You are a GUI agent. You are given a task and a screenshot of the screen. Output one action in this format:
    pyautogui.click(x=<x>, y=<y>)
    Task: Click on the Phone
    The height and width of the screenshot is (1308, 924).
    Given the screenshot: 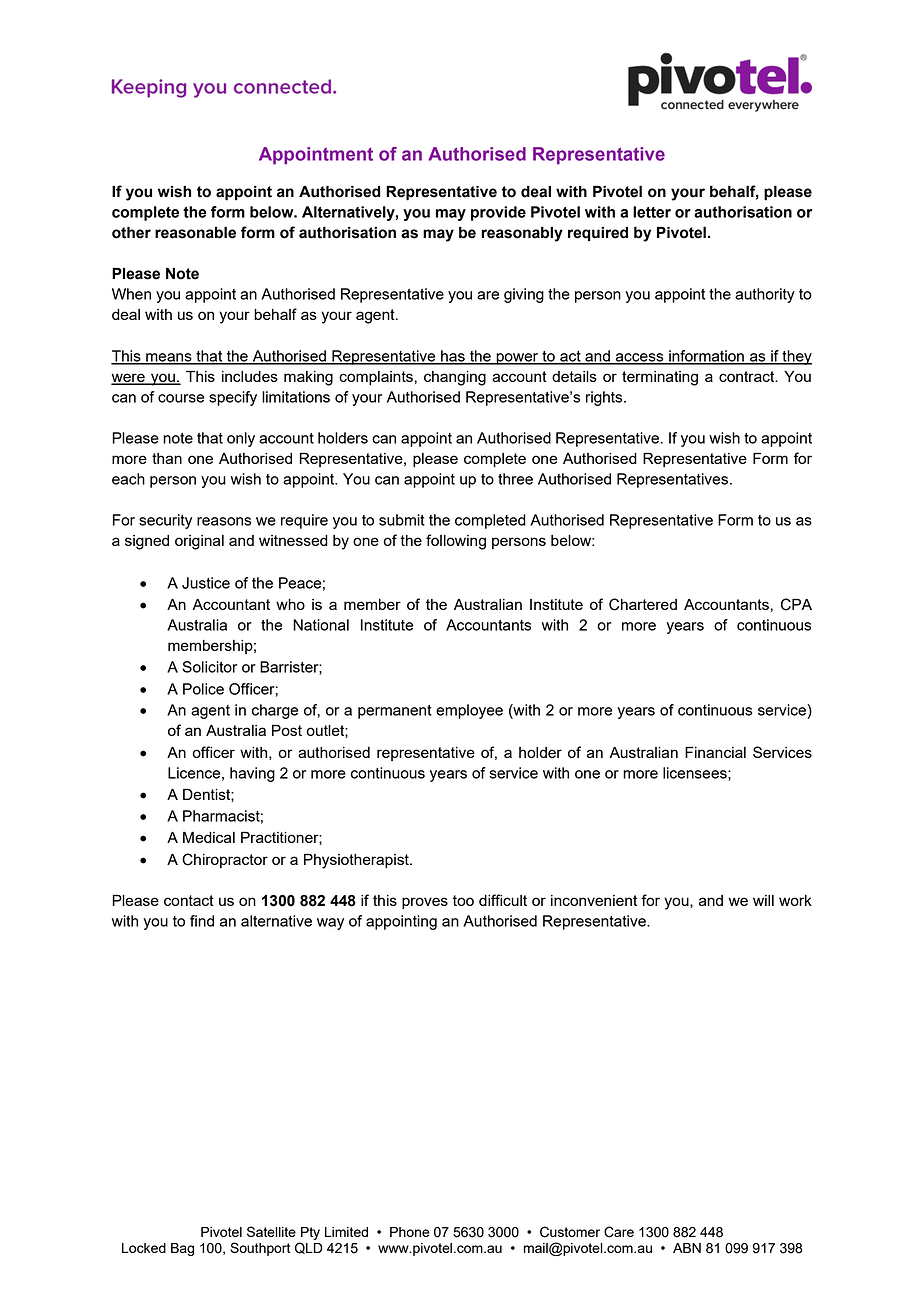 What is the action you would take?
    pyautogui.click(x=410, y=1232)
